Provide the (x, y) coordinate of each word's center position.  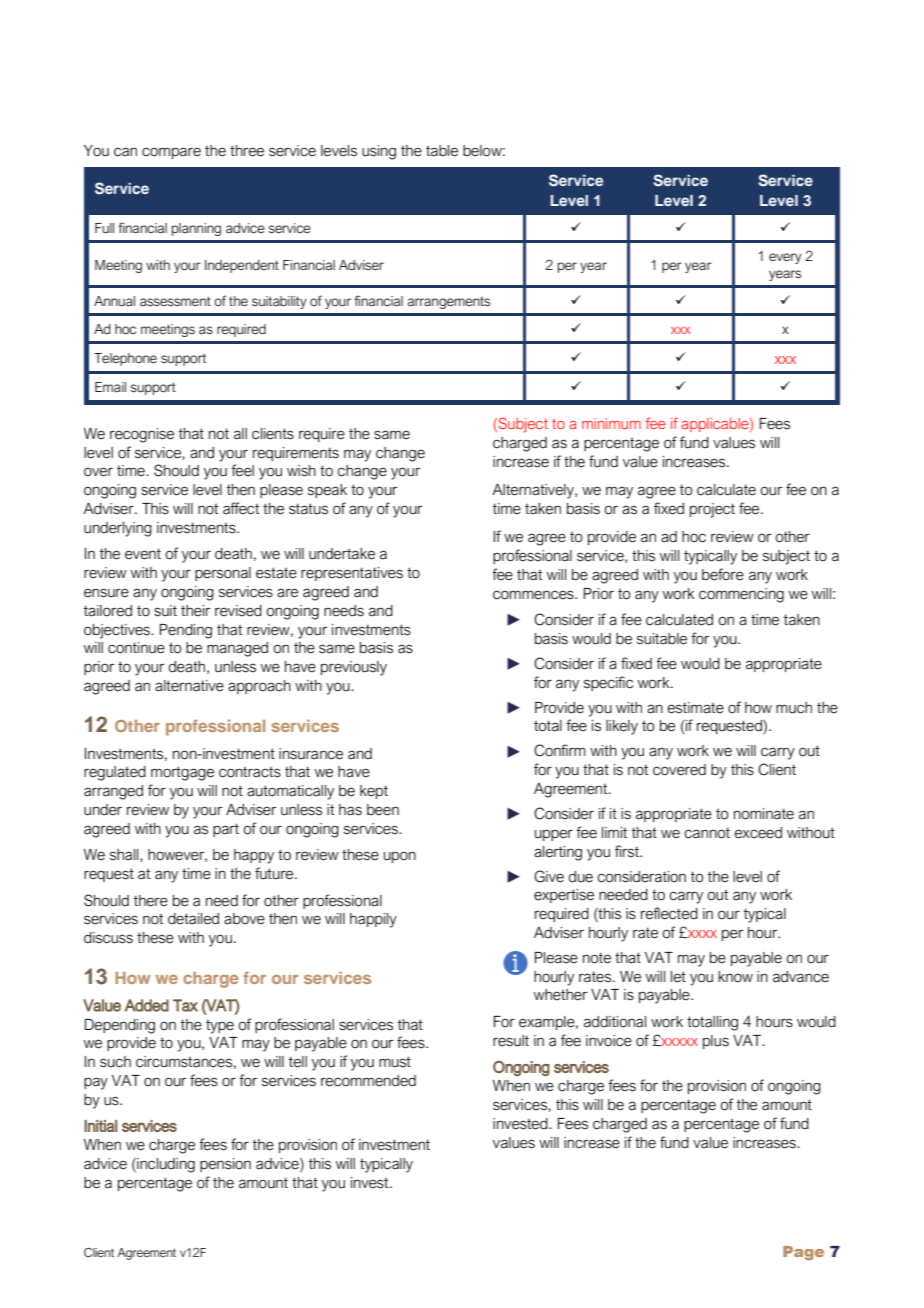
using (379, 152)
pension (225, 1165)
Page (803, 1253)
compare (171, 153)
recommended (368, 1081)
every (785, 258)
